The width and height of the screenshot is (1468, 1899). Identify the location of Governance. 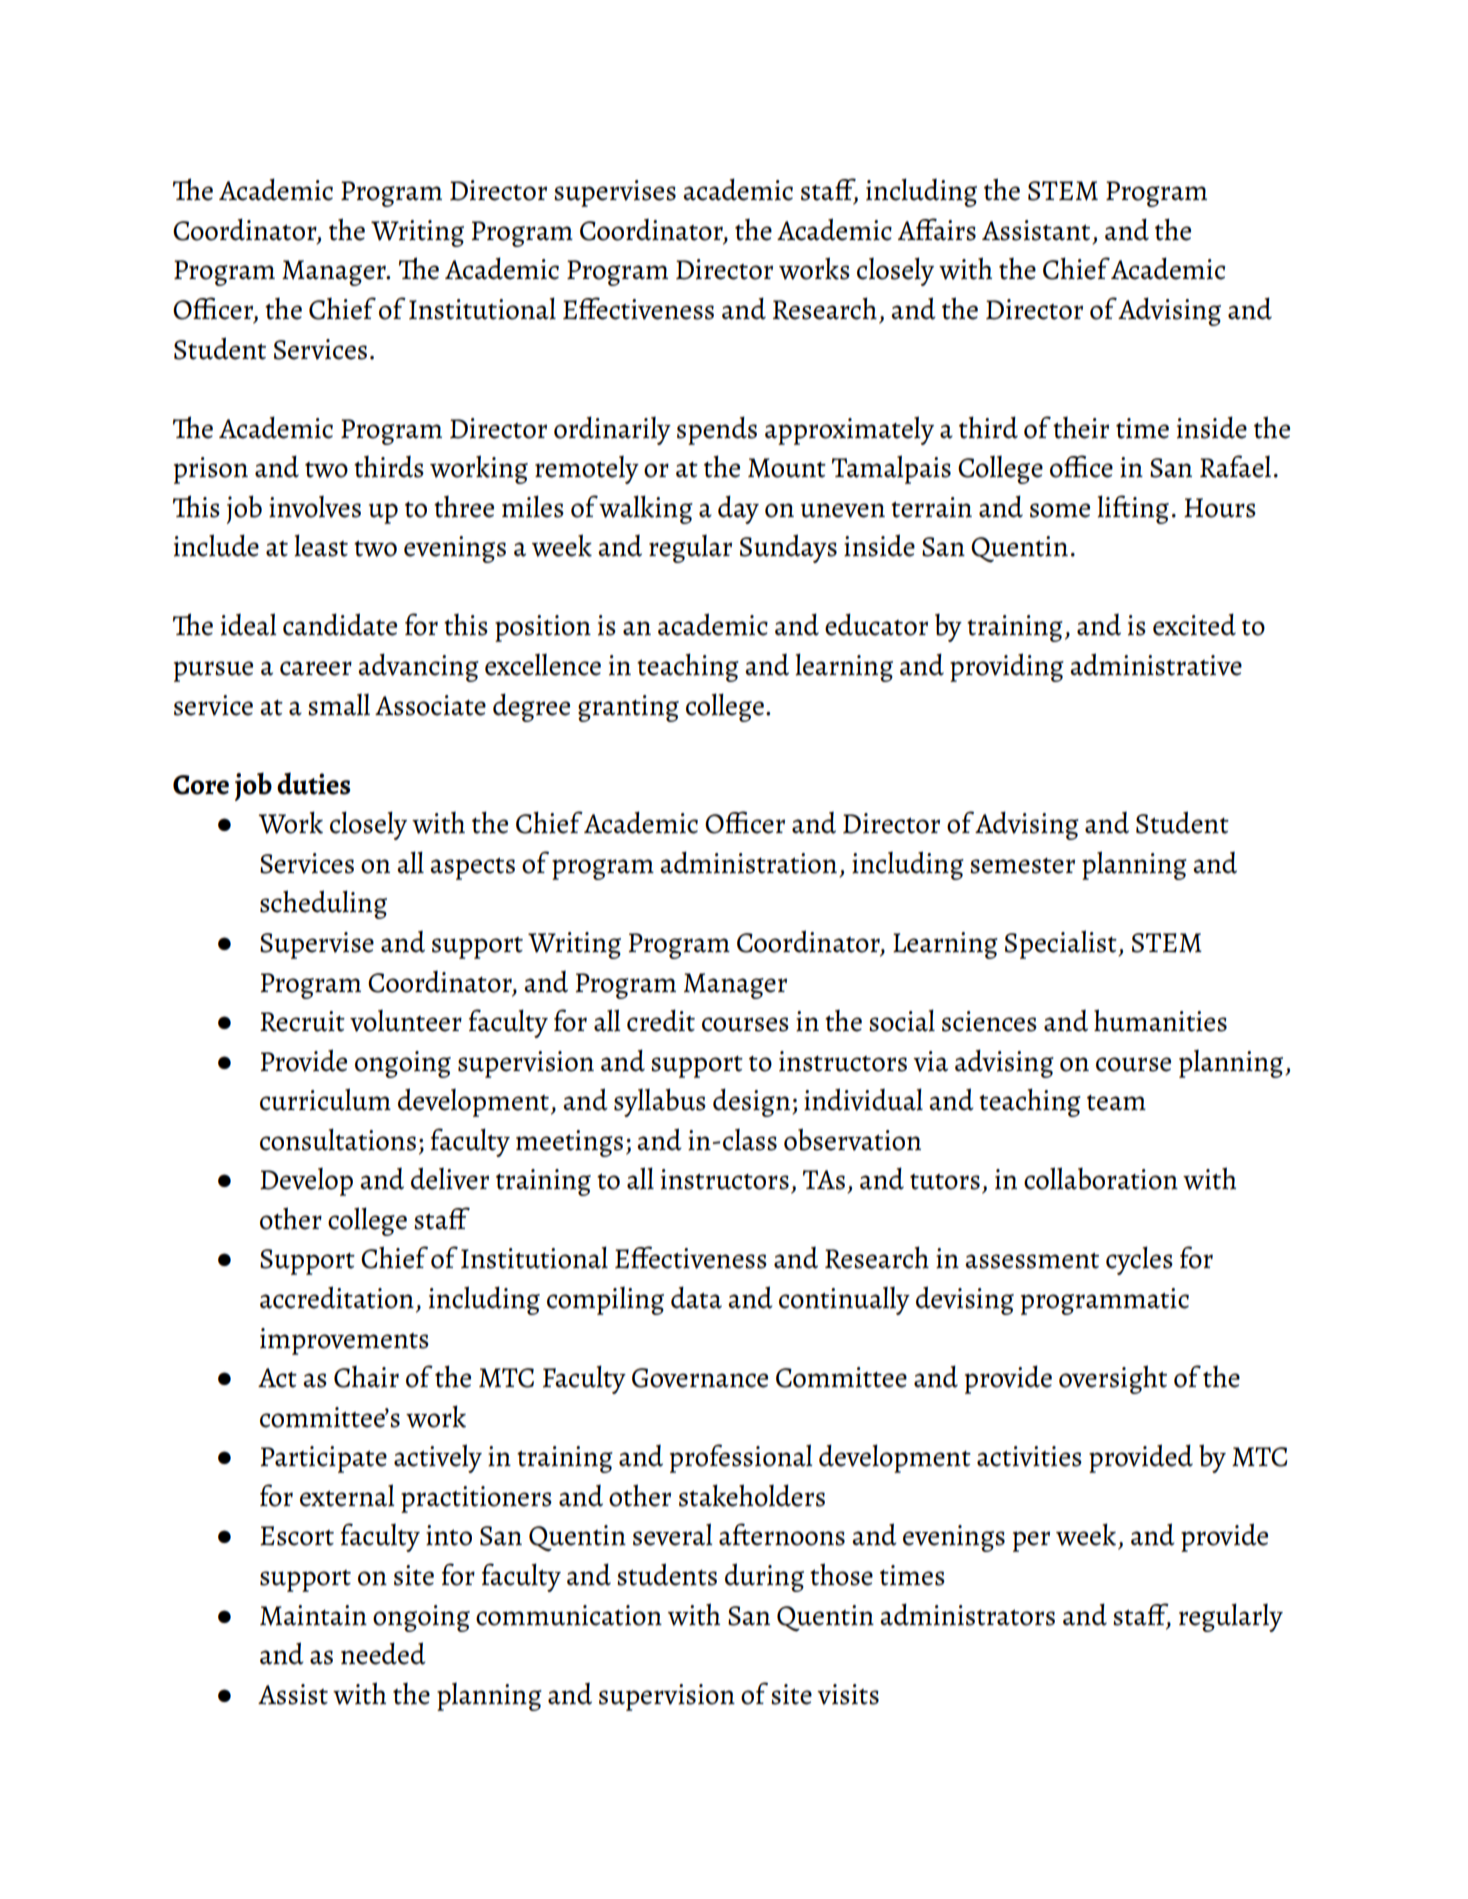
(700, 1378).
